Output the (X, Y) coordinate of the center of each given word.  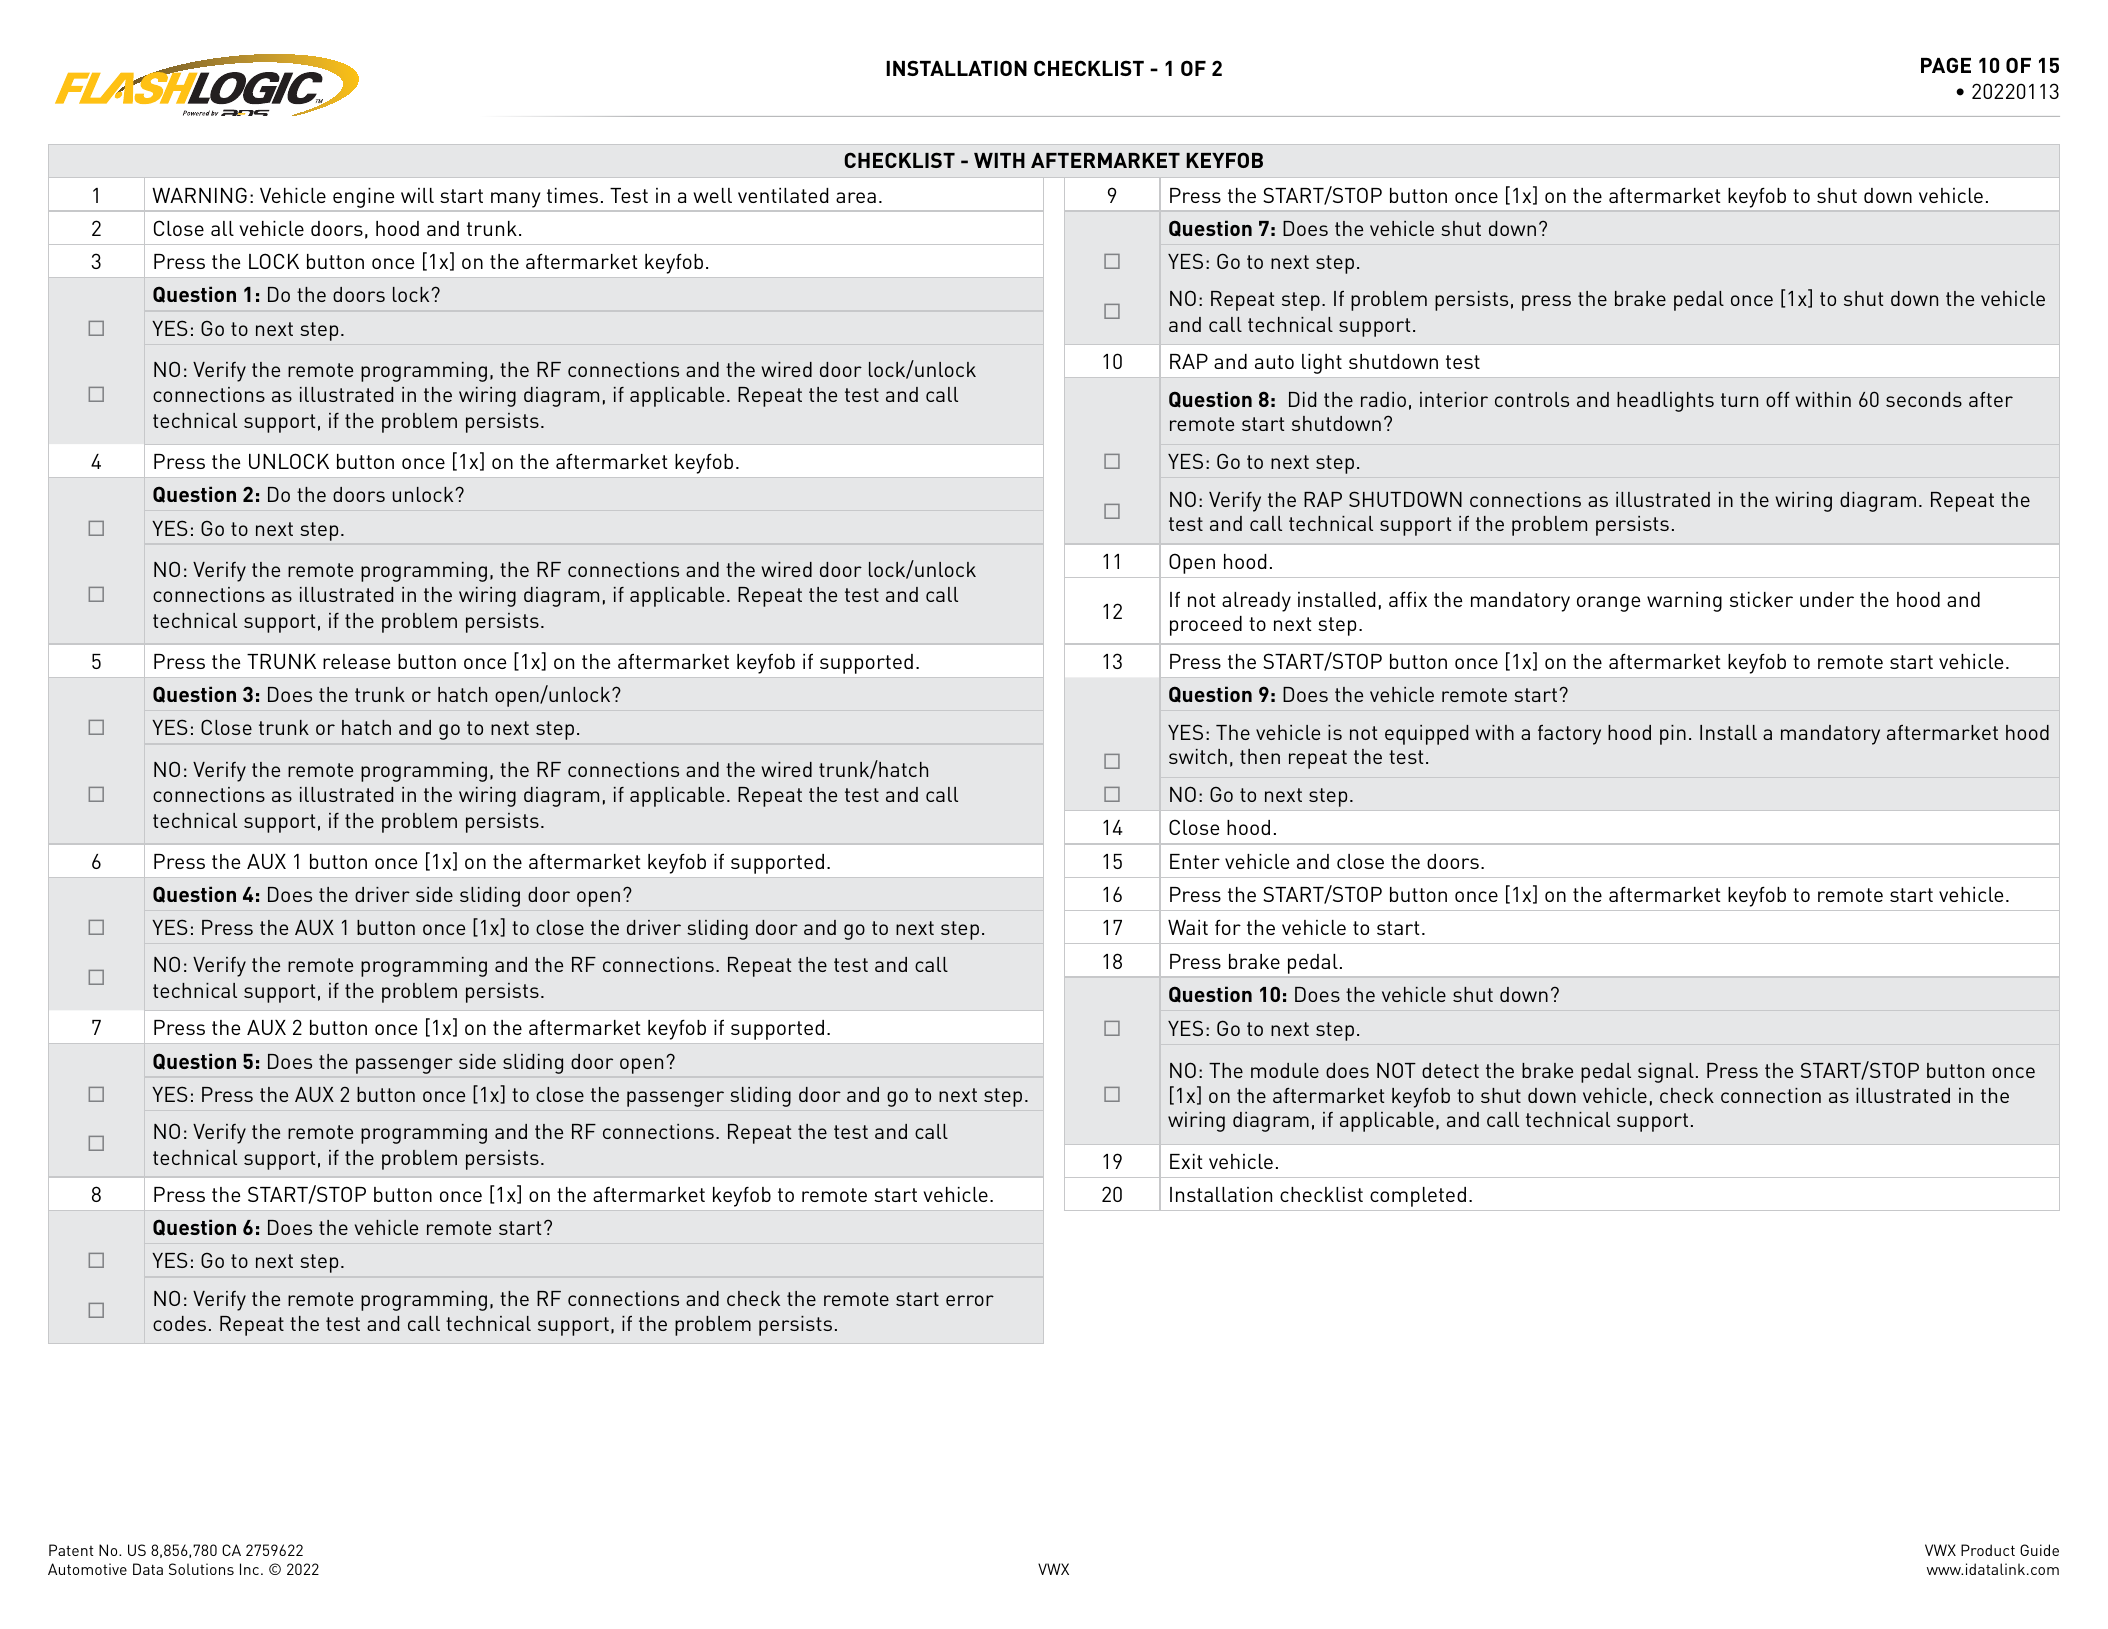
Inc (251, 1569)
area (856, 197)
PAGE (1946, 65)
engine (363, 198)
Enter (1195, 861)
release (356, 661)
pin (1673, 735)
